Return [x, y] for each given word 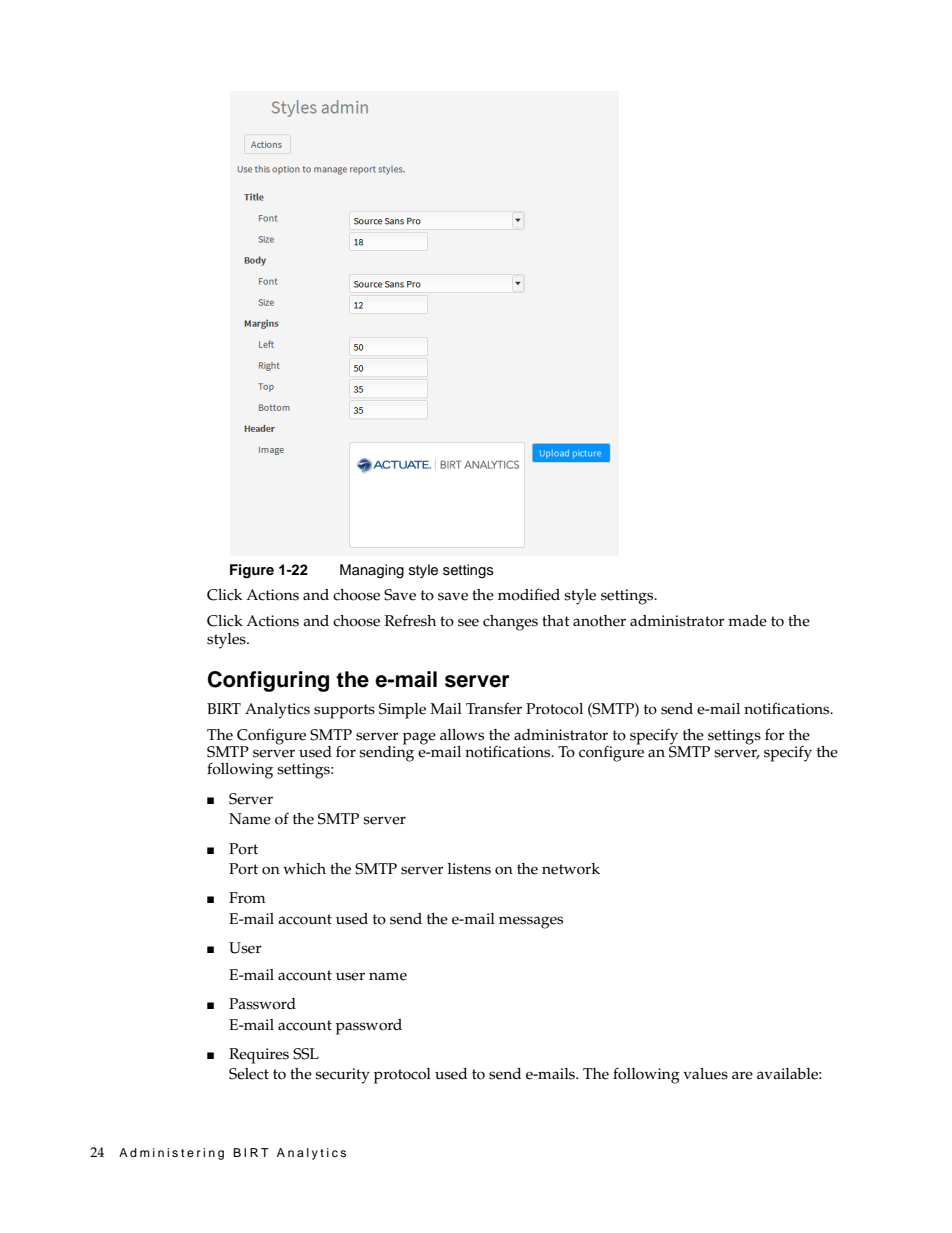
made [747, 621]
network [571, 869]
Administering [171, 1154]
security [342, 1076]
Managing [372, 571]
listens [469, 869]
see [468, 622]
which [304, 869]
